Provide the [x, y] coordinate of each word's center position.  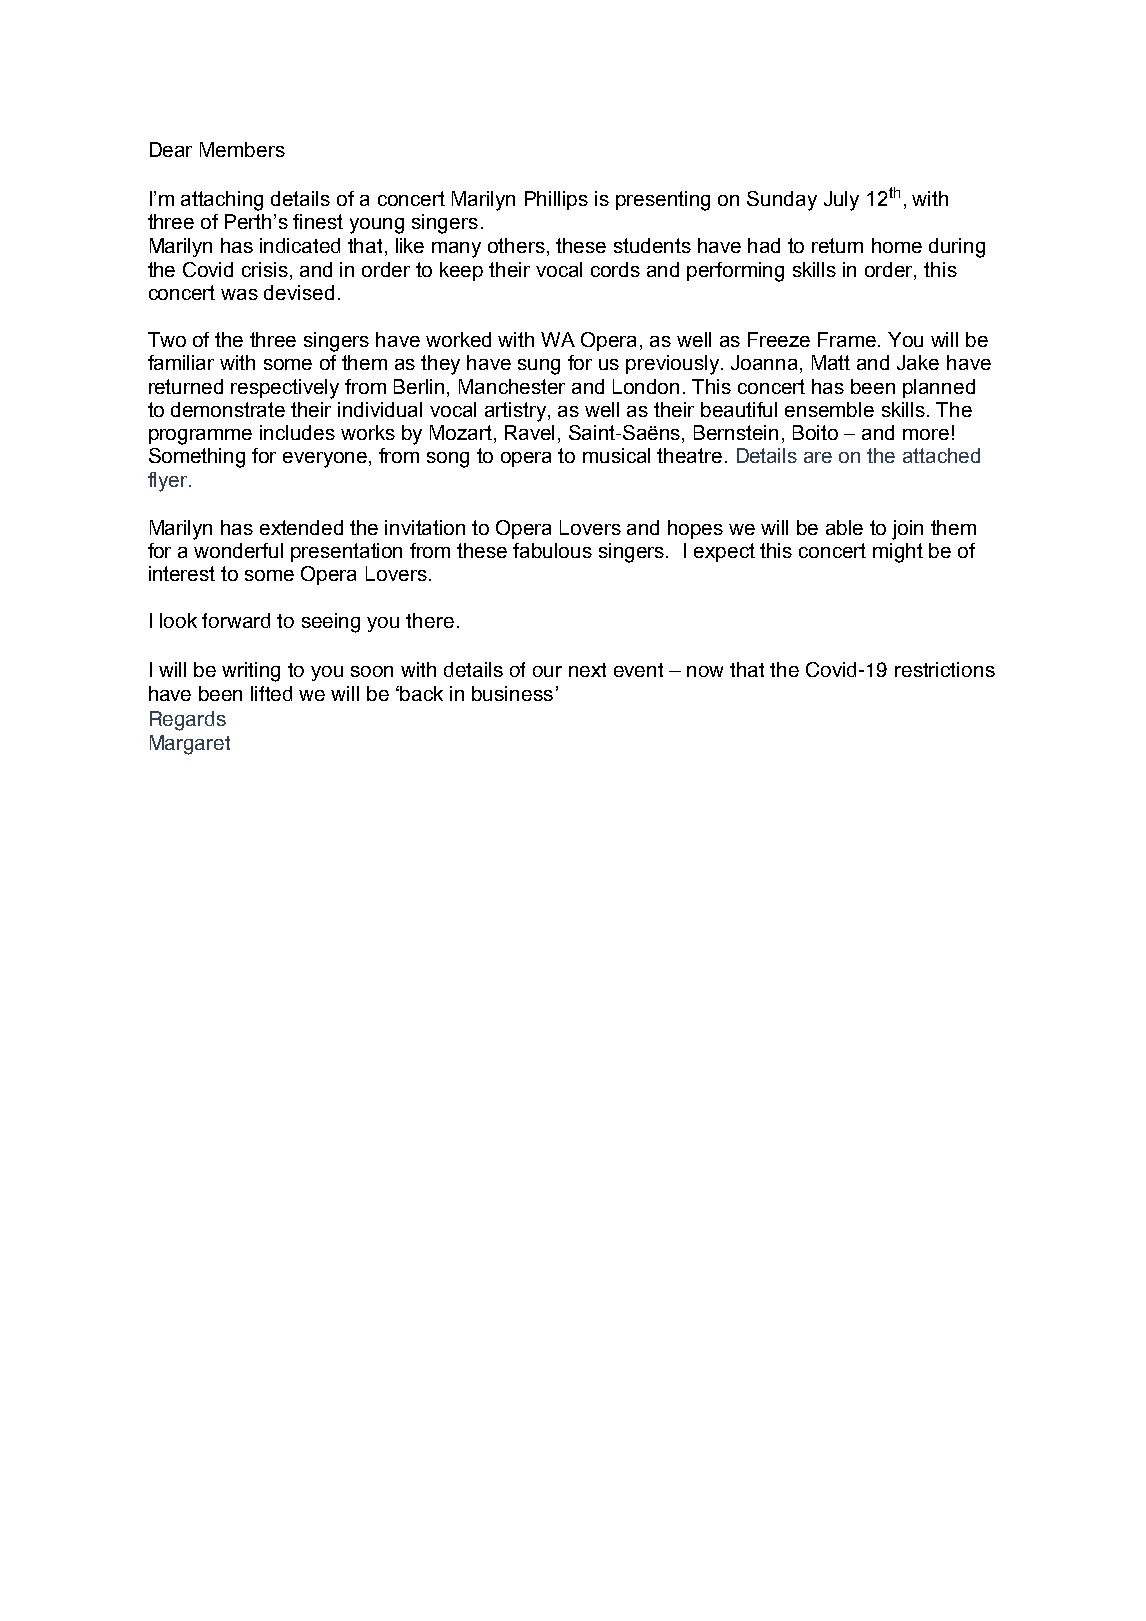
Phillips [556, 200]
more [926, 434]
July [841, 201]
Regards [188, 721]
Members [242, 149]
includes [297, 432]
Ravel [529, 432]
